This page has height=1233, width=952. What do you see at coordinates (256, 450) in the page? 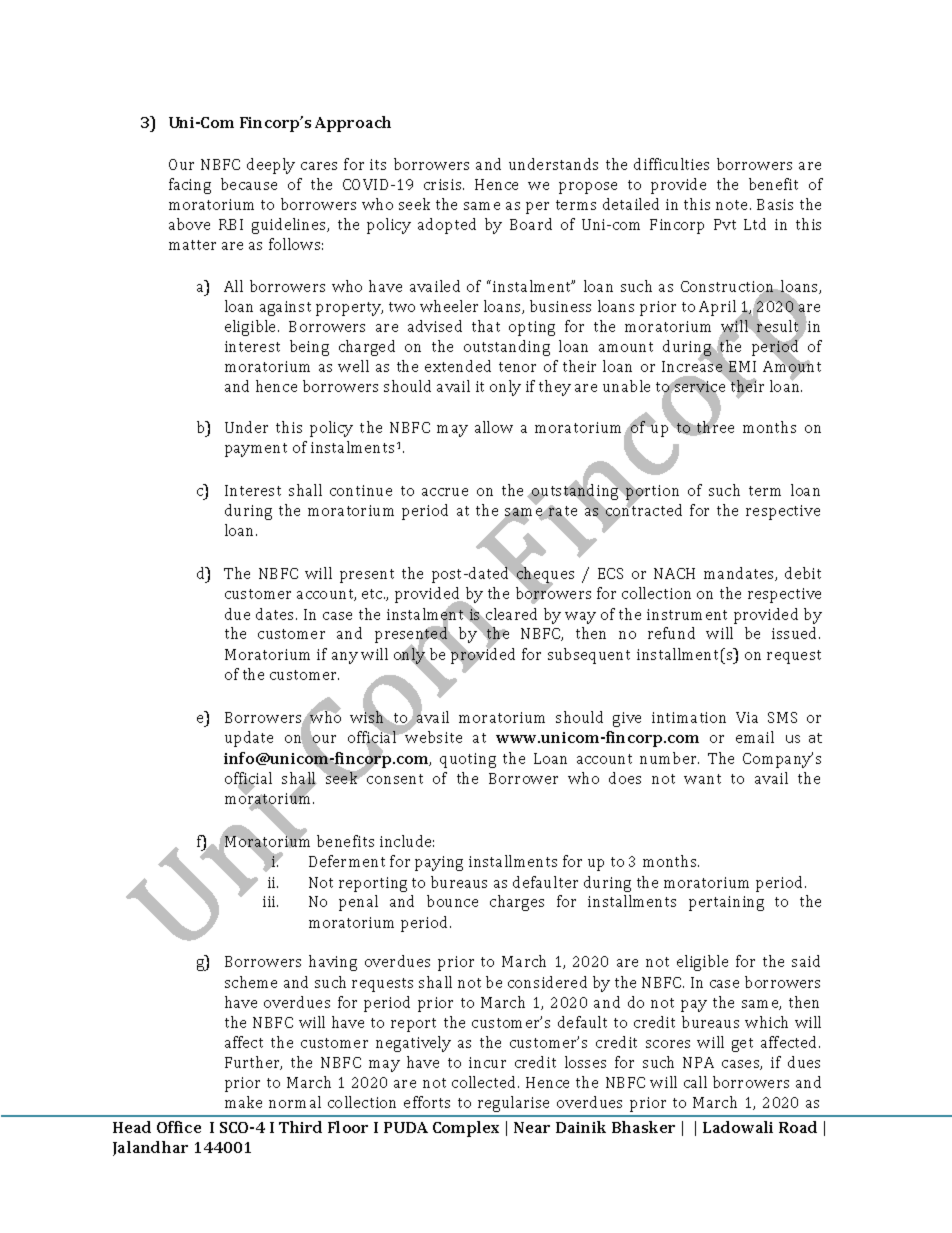
I see `payment` at bounding box center [256, 450].
